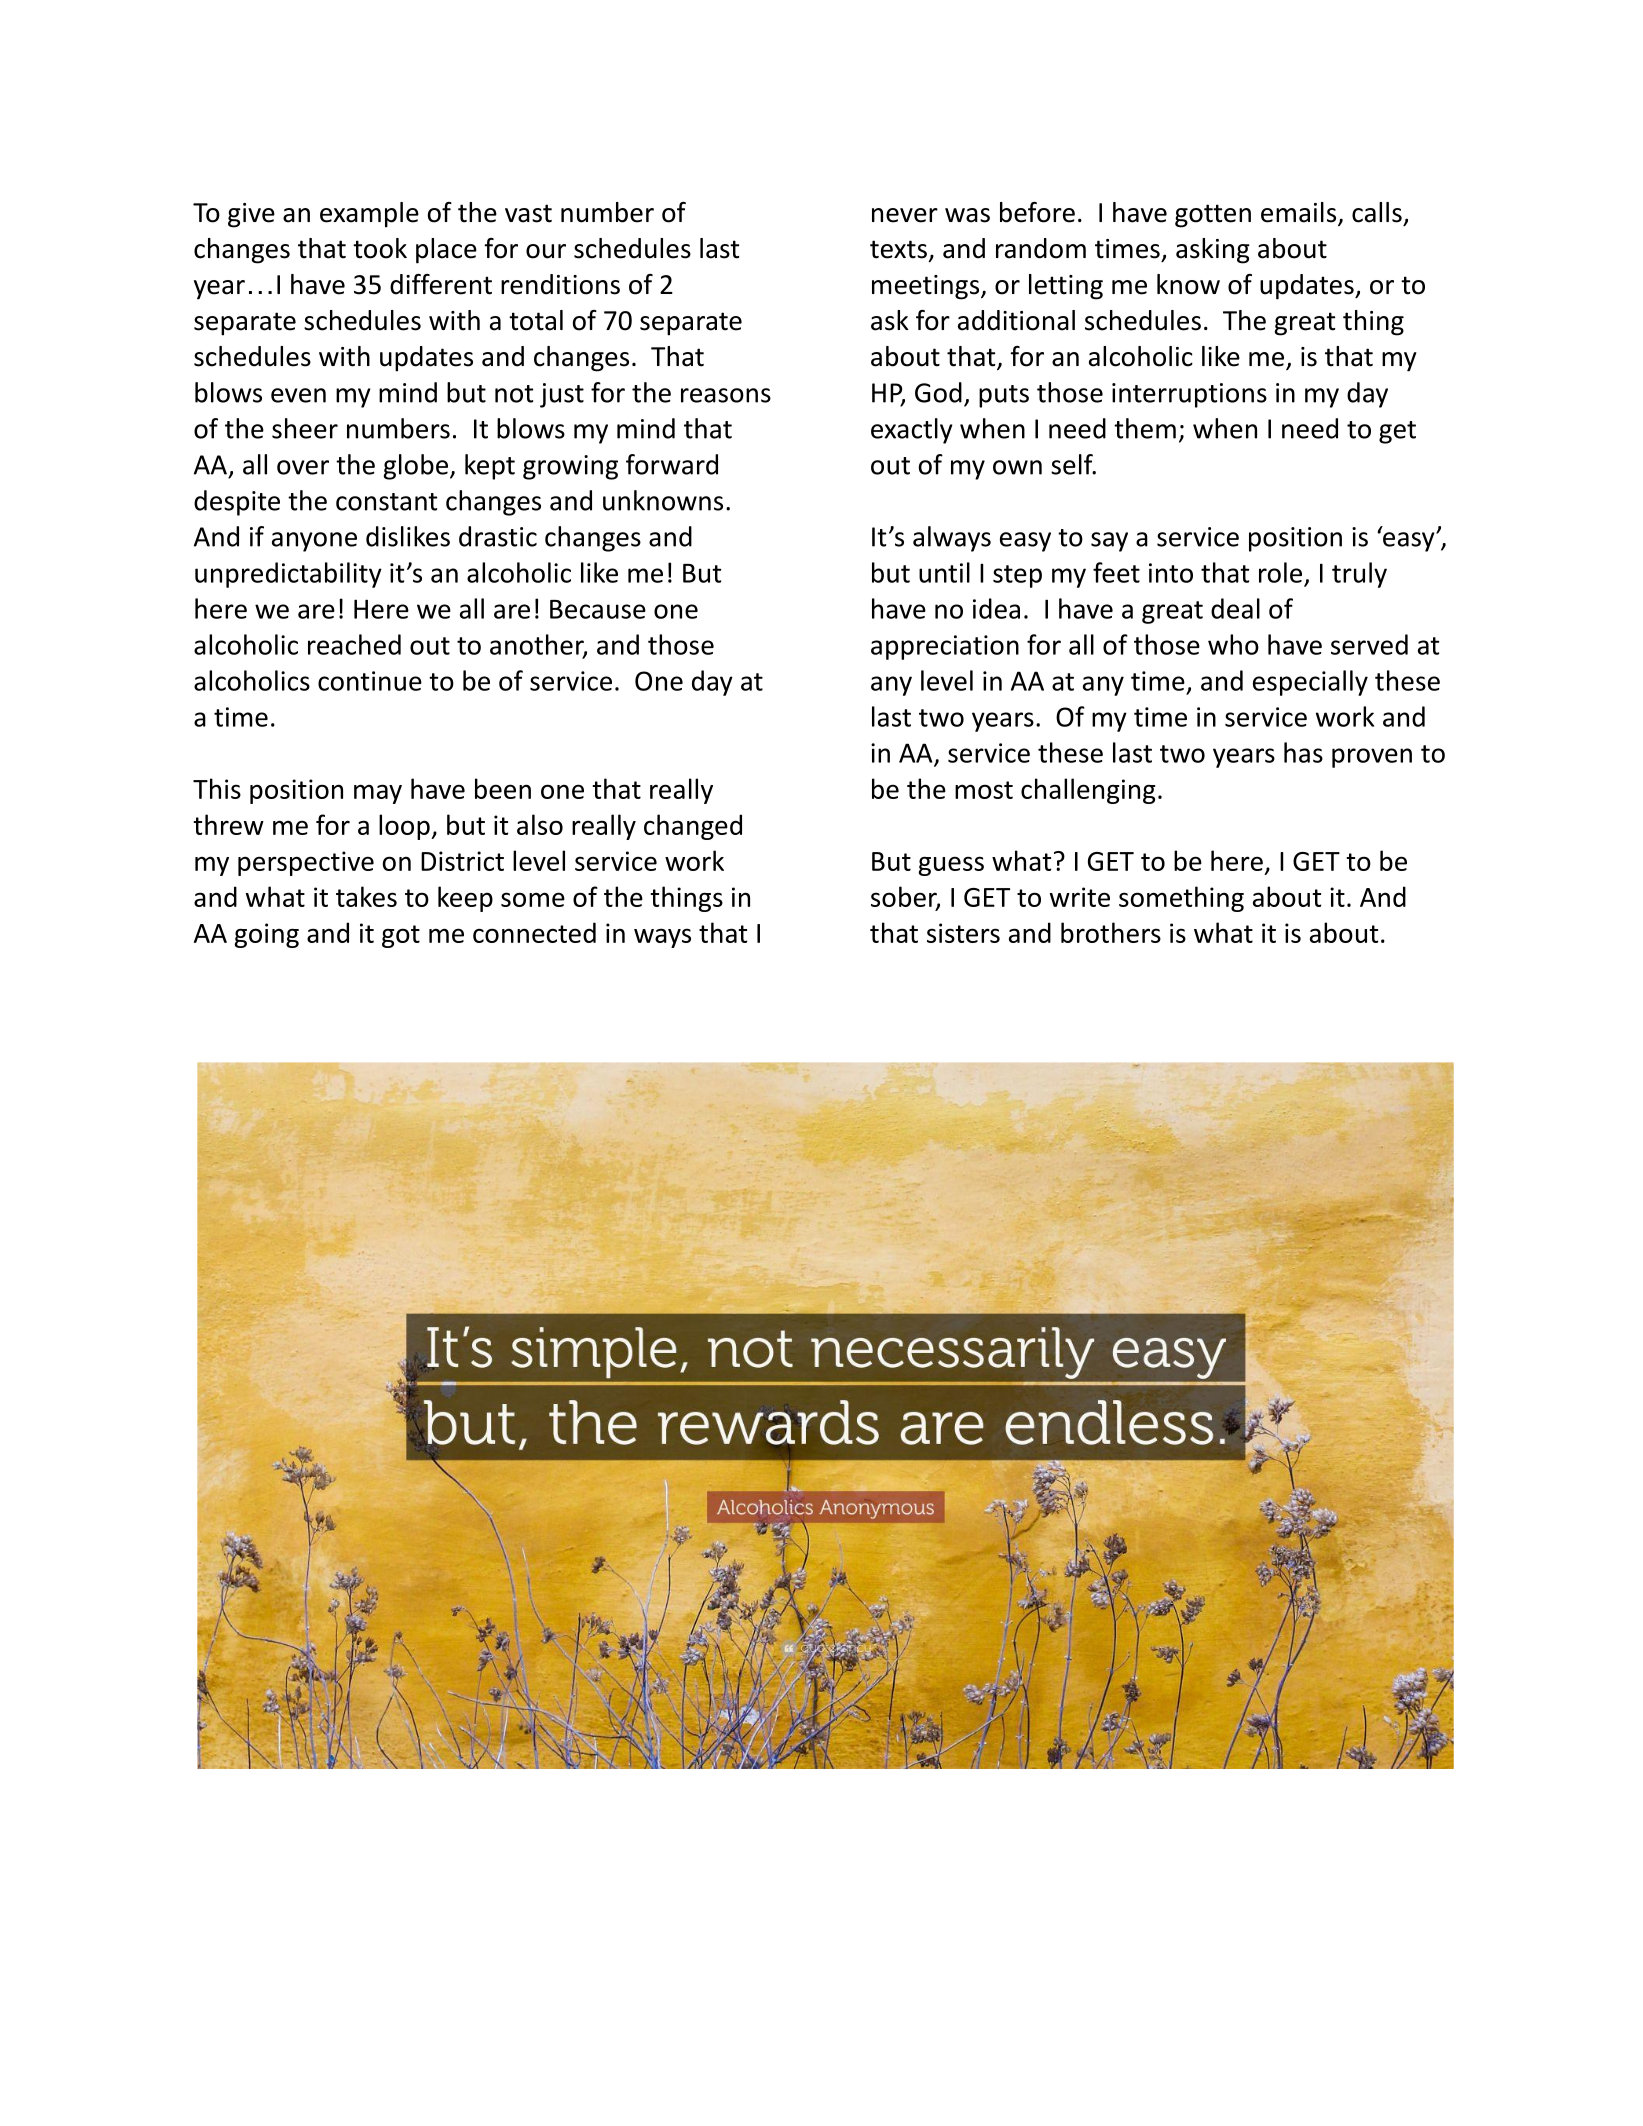  What do you see at coordinates (1213, 251) in the document?
I see `asking` at bounding box center [1213, 251].
